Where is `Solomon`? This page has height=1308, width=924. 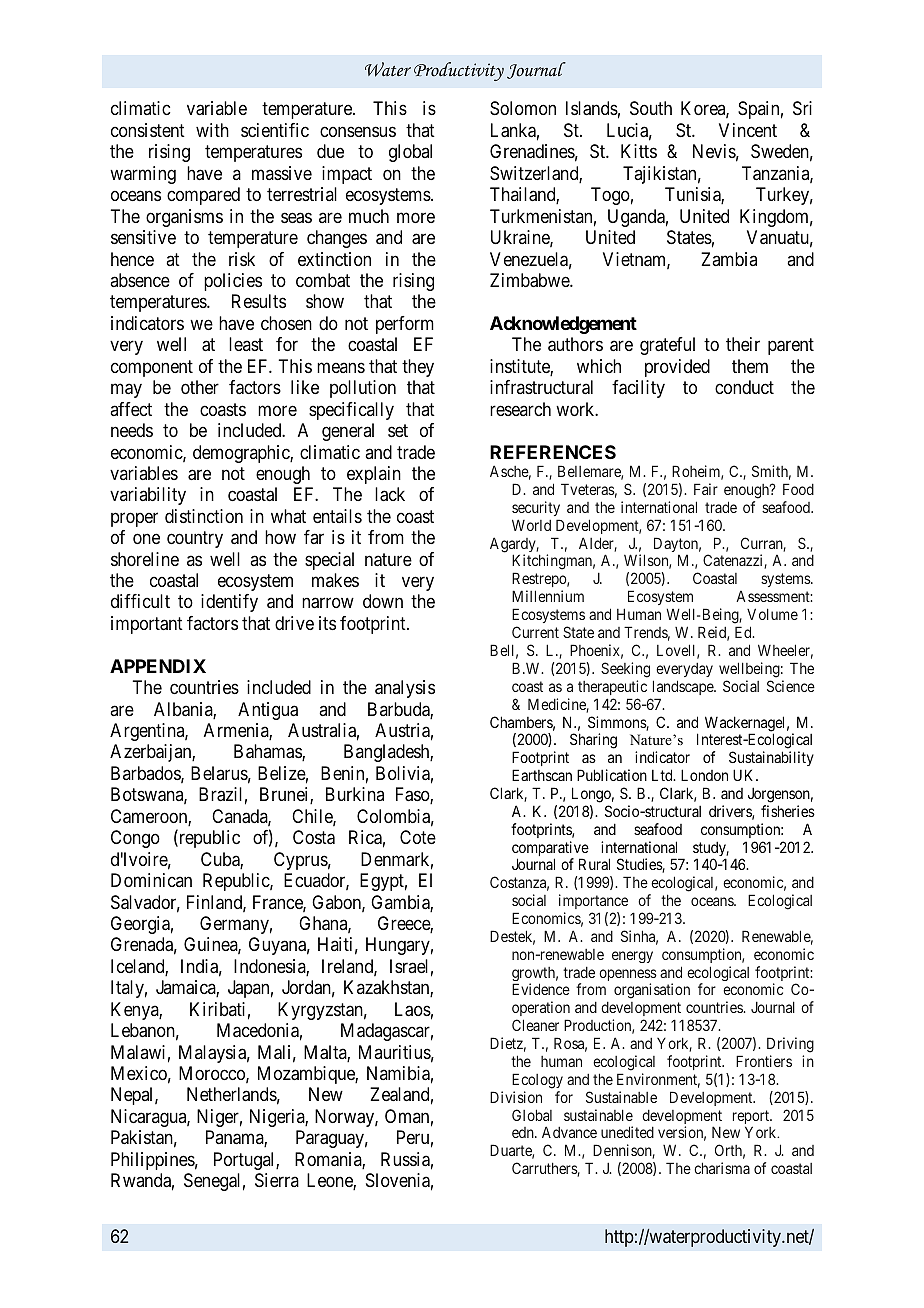
Solomon is located at coordinates (523, 108).
